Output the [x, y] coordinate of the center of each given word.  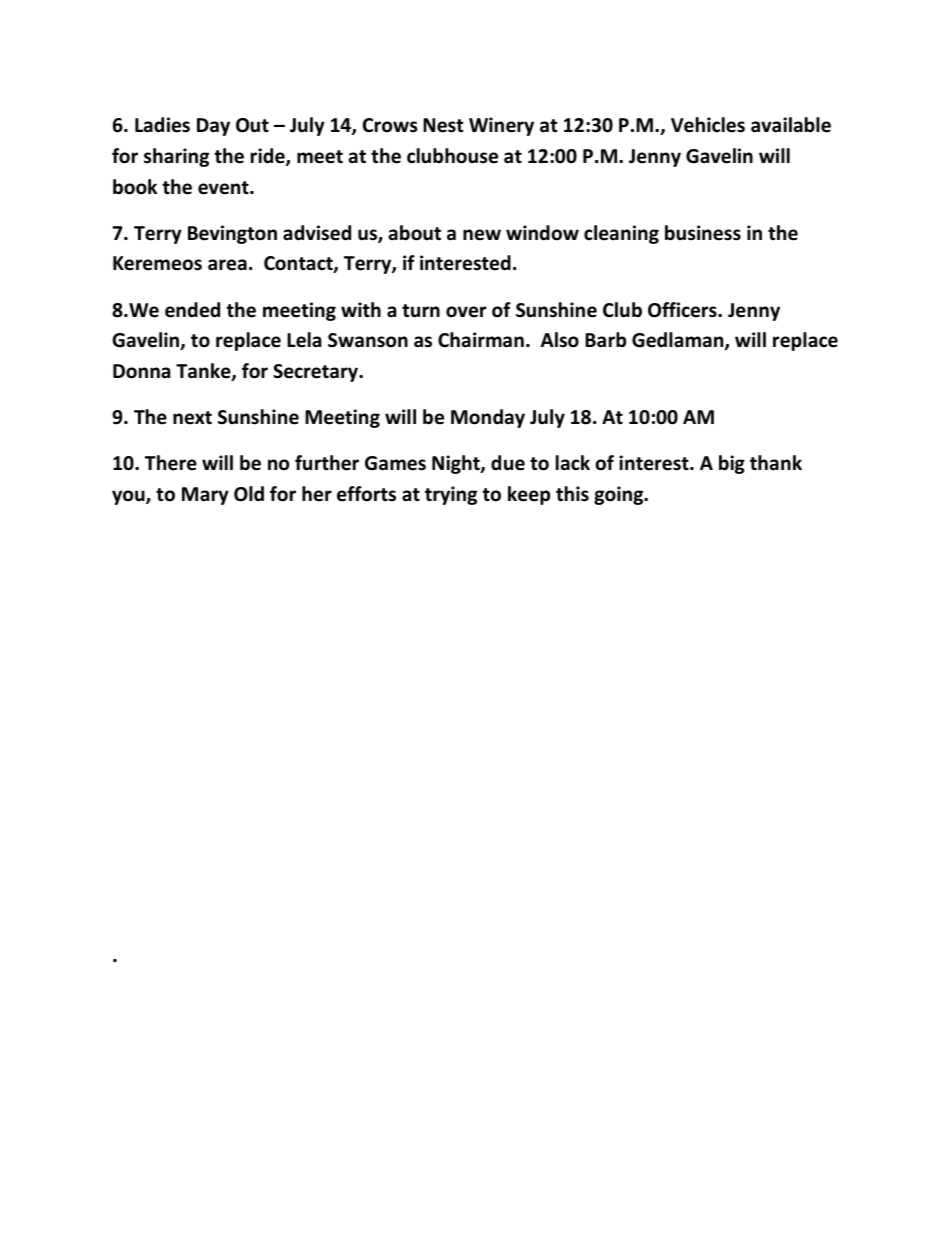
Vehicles [708, 125]
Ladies [162, 125]
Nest [443, 125]
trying [451, 495]
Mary [205, 496]
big [732, 464]
